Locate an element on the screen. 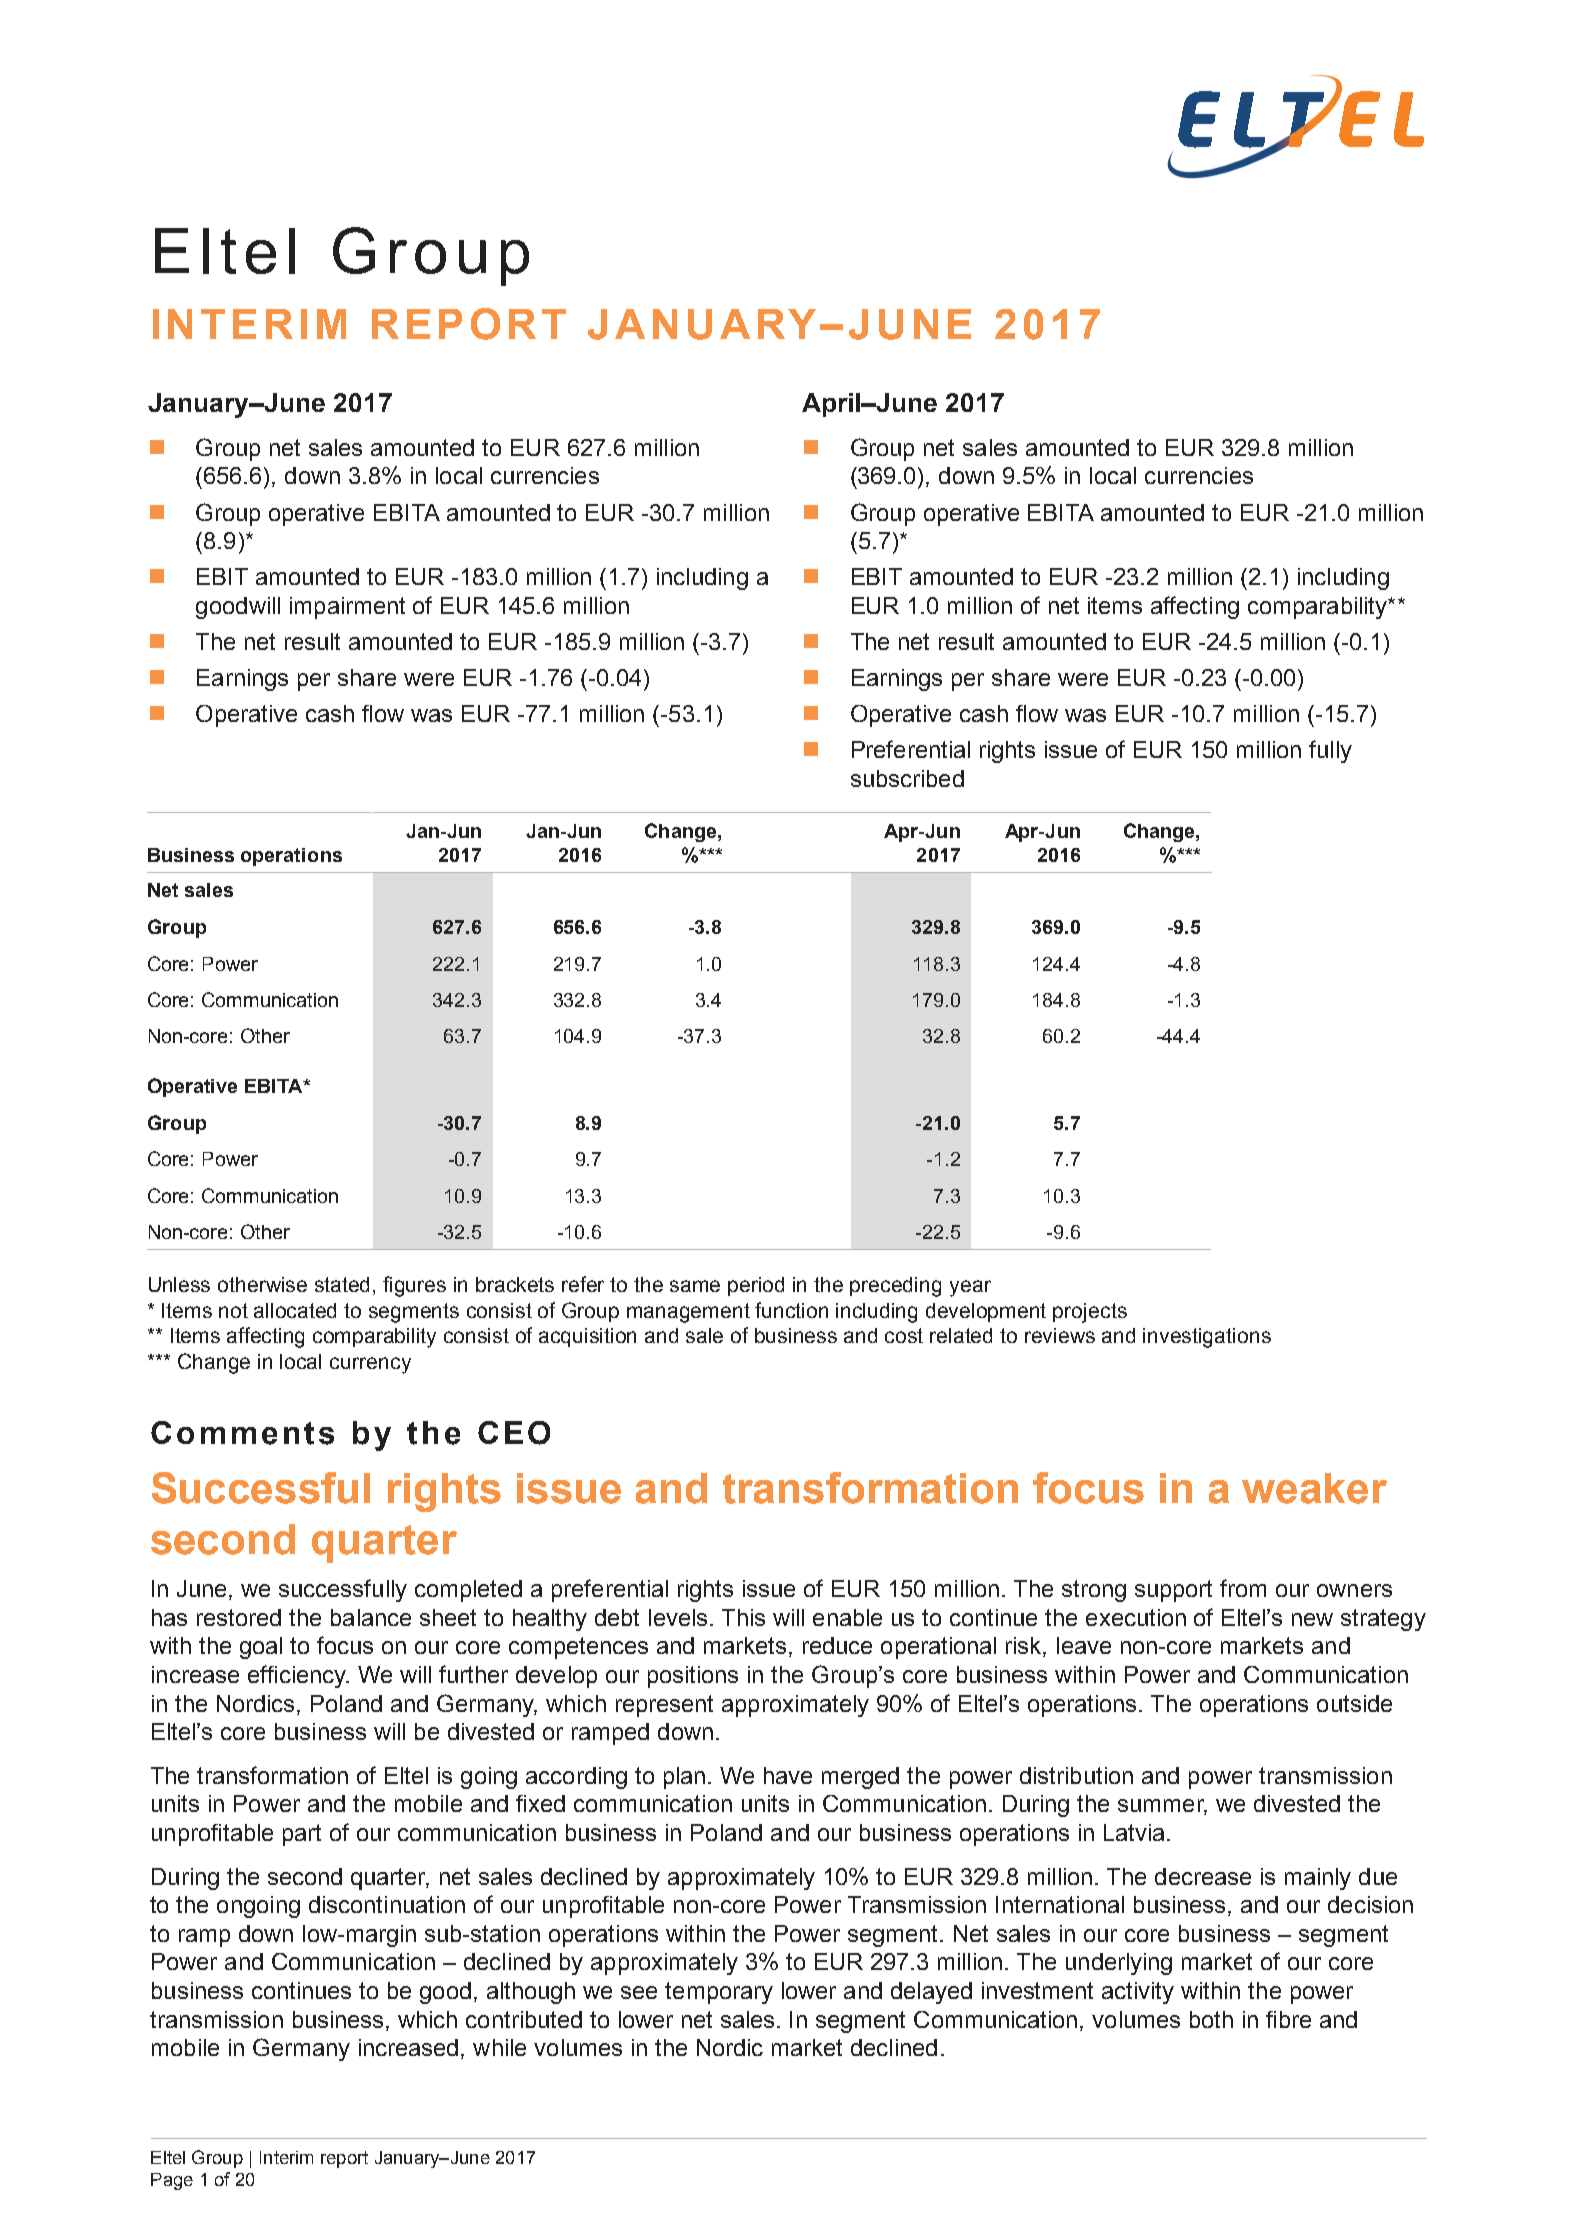 The height and width of the screenshot is (2230, 1577). currency is located at coordinates (370, 1365).
